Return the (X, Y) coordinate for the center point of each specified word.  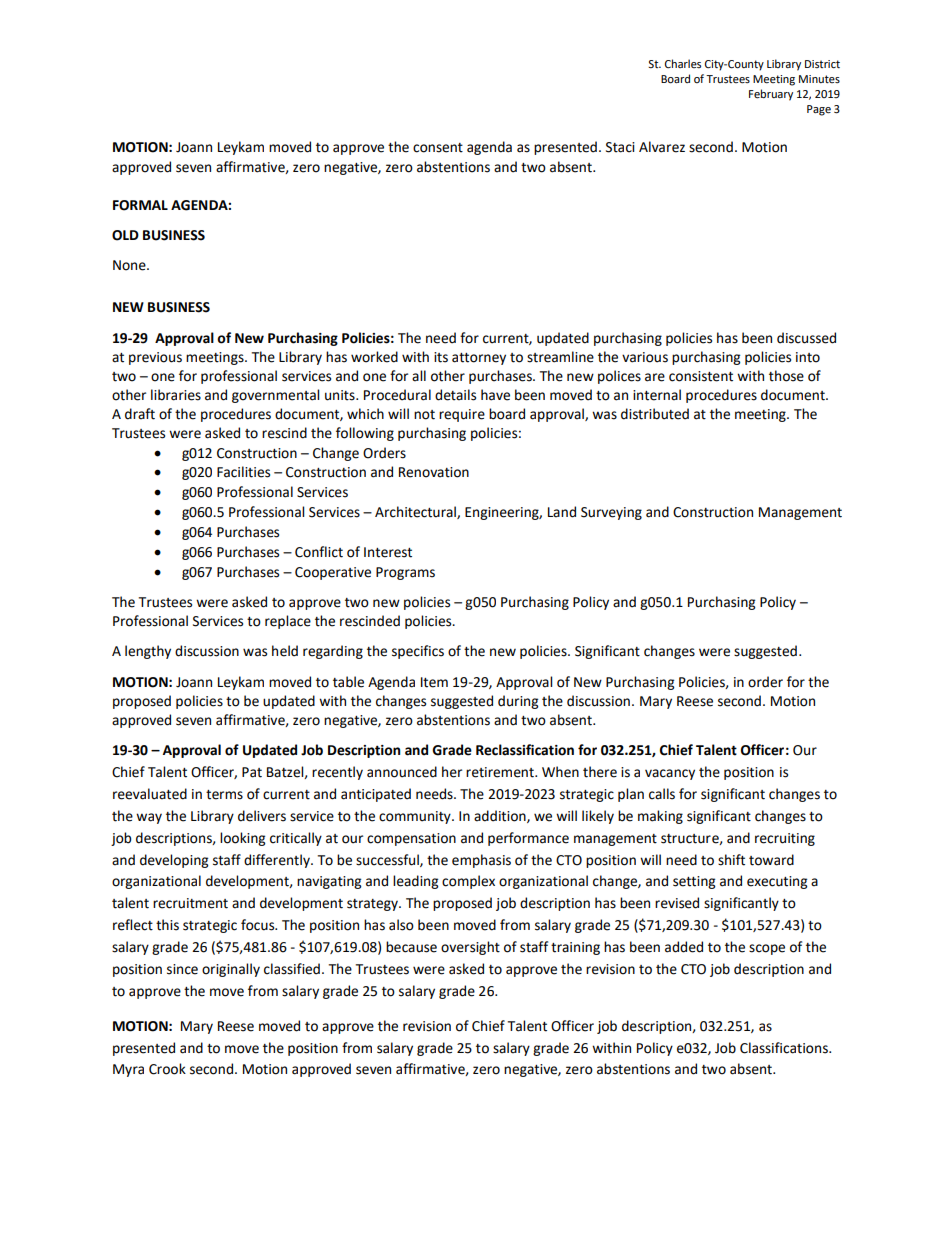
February (771, 95)
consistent (701, 376)
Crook (167, 1069)
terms (224, 795)
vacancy (670, 774)
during (518, 702)
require (462, 415)
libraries (176, 395)
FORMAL (140, 205)
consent (438, 148)
